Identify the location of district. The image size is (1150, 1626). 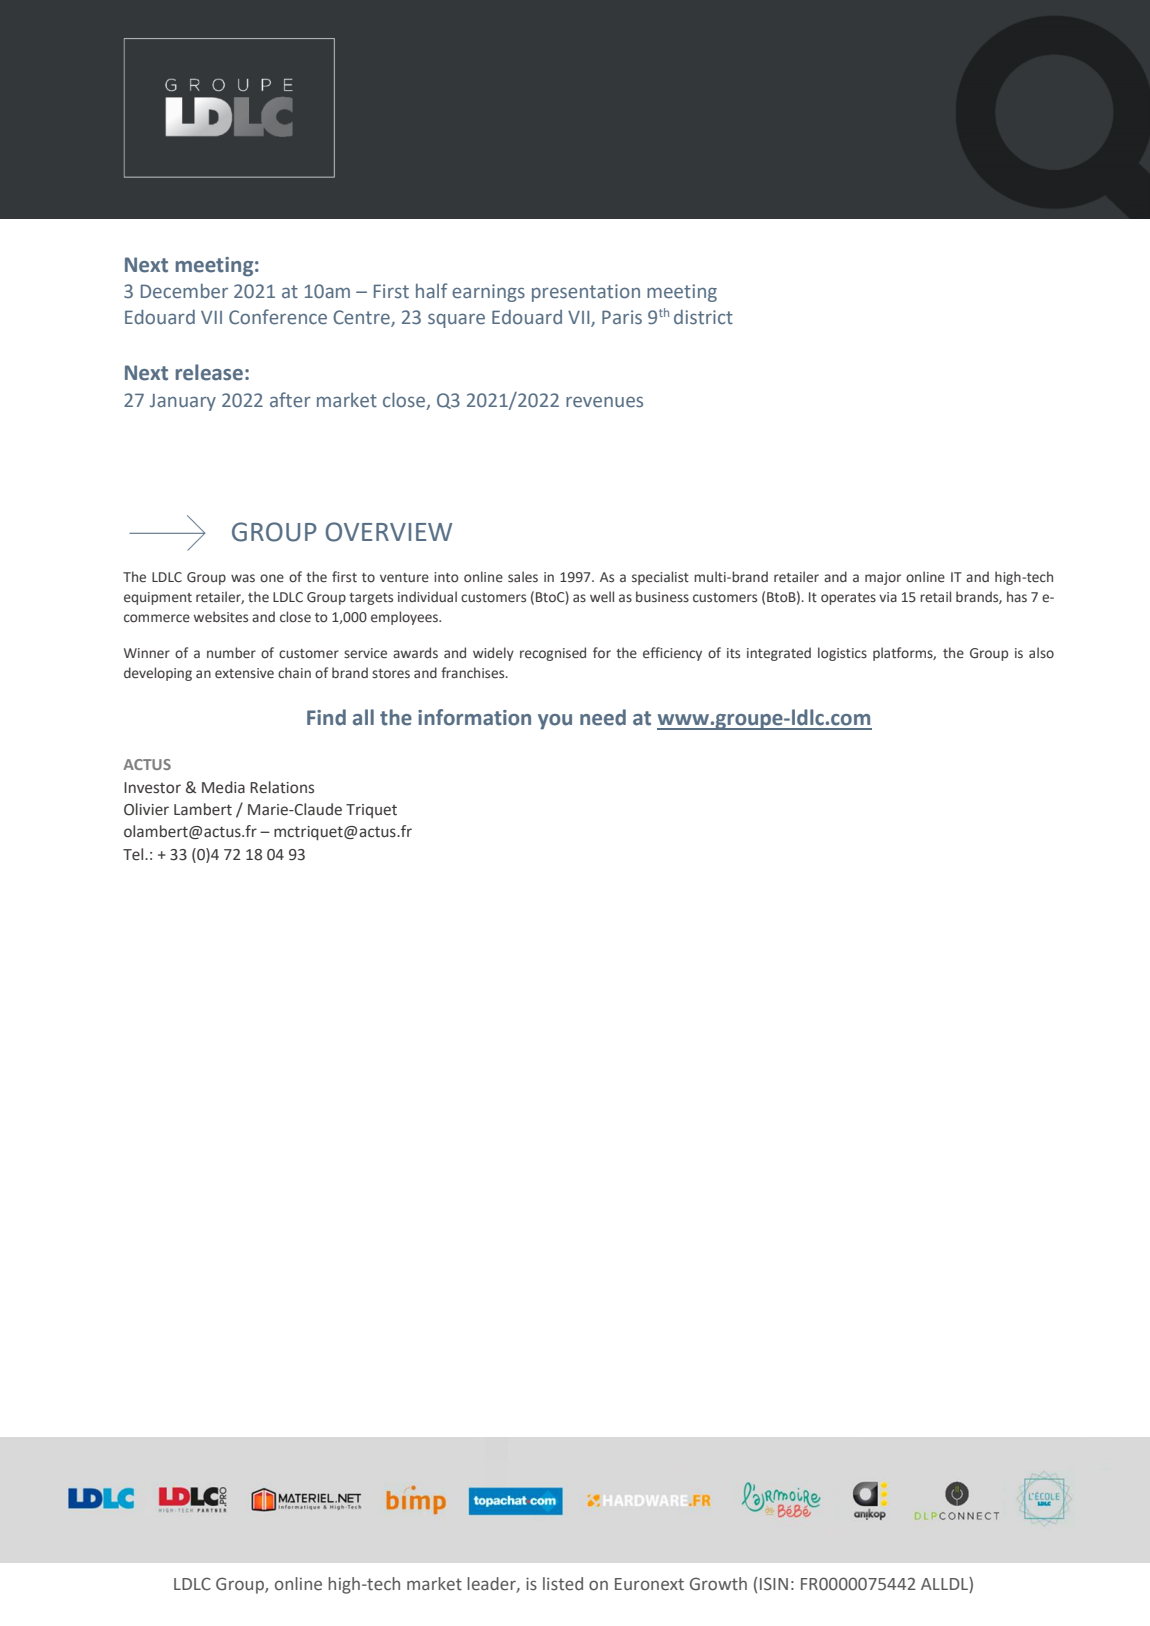
(703, 317).
